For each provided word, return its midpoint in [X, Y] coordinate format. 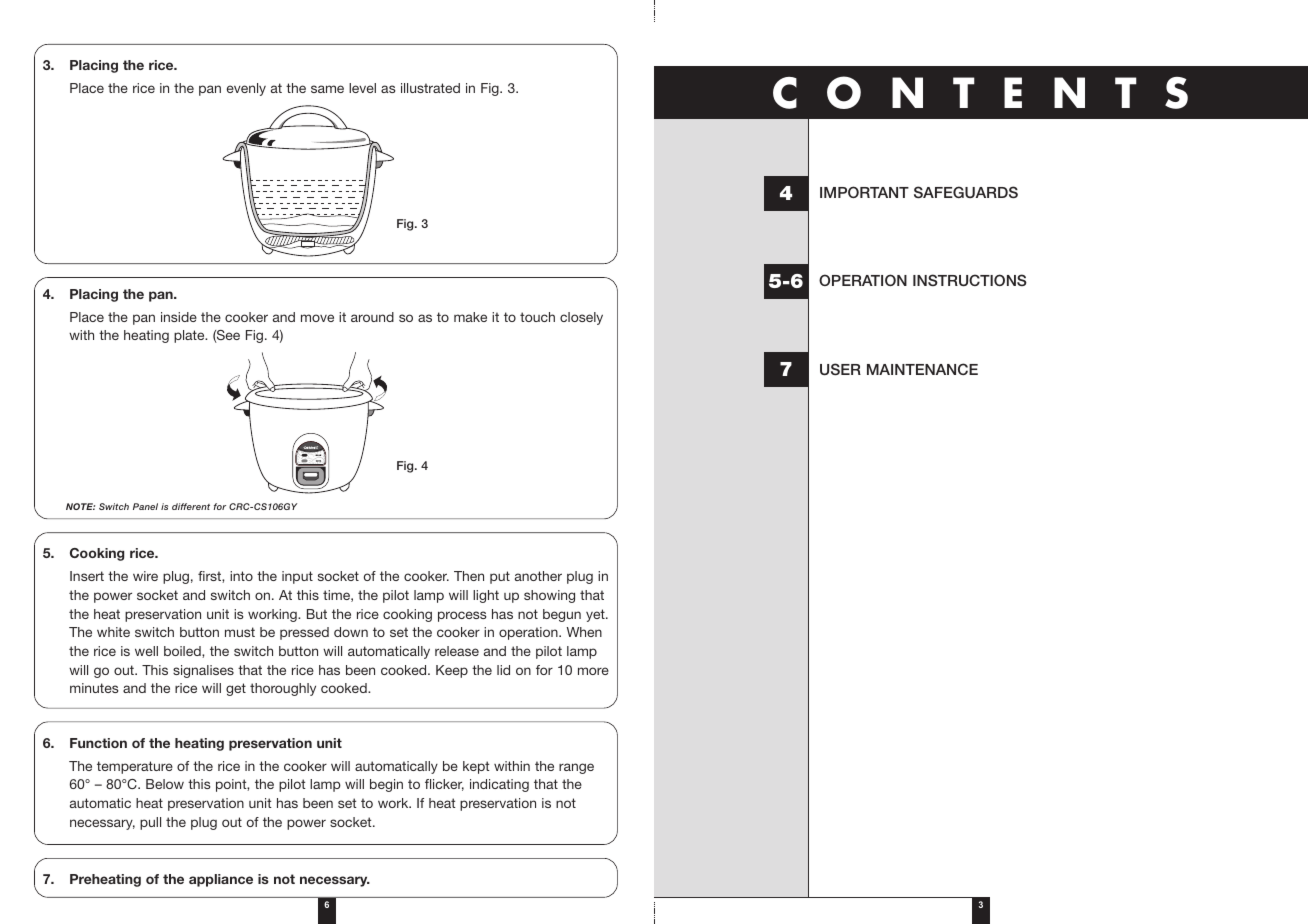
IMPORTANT [864, 192]
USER [840, 369]
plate [190, 336]
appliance [221, 880]
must [240, 632]
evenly [246, 89]
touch [537, 317]
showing [549, 596]
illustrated [430, 88]
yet [596, 615]
